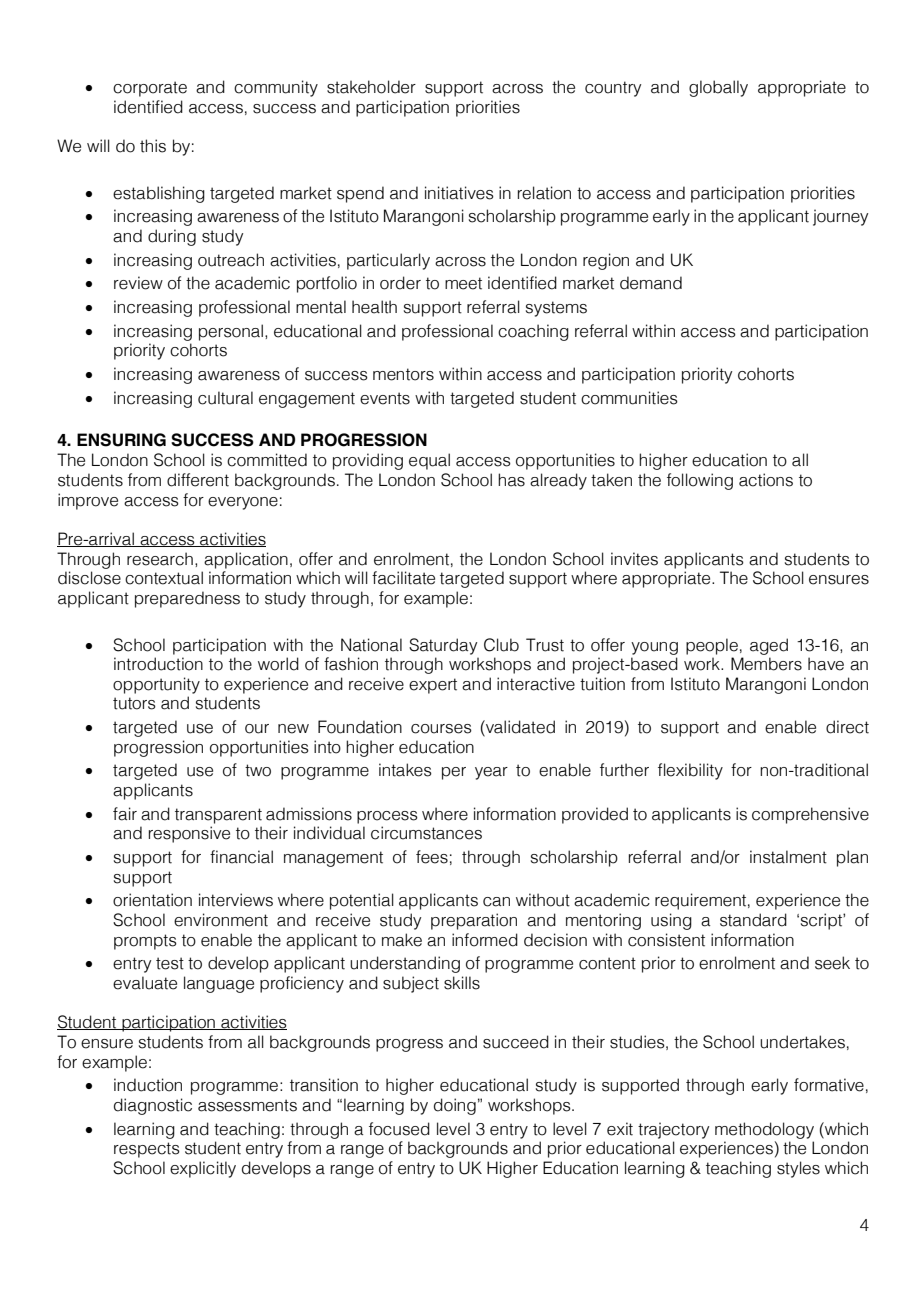  What do you see at coordinates (769, 646) in the document?
I see `aged` at bounding box center [769, 646].
